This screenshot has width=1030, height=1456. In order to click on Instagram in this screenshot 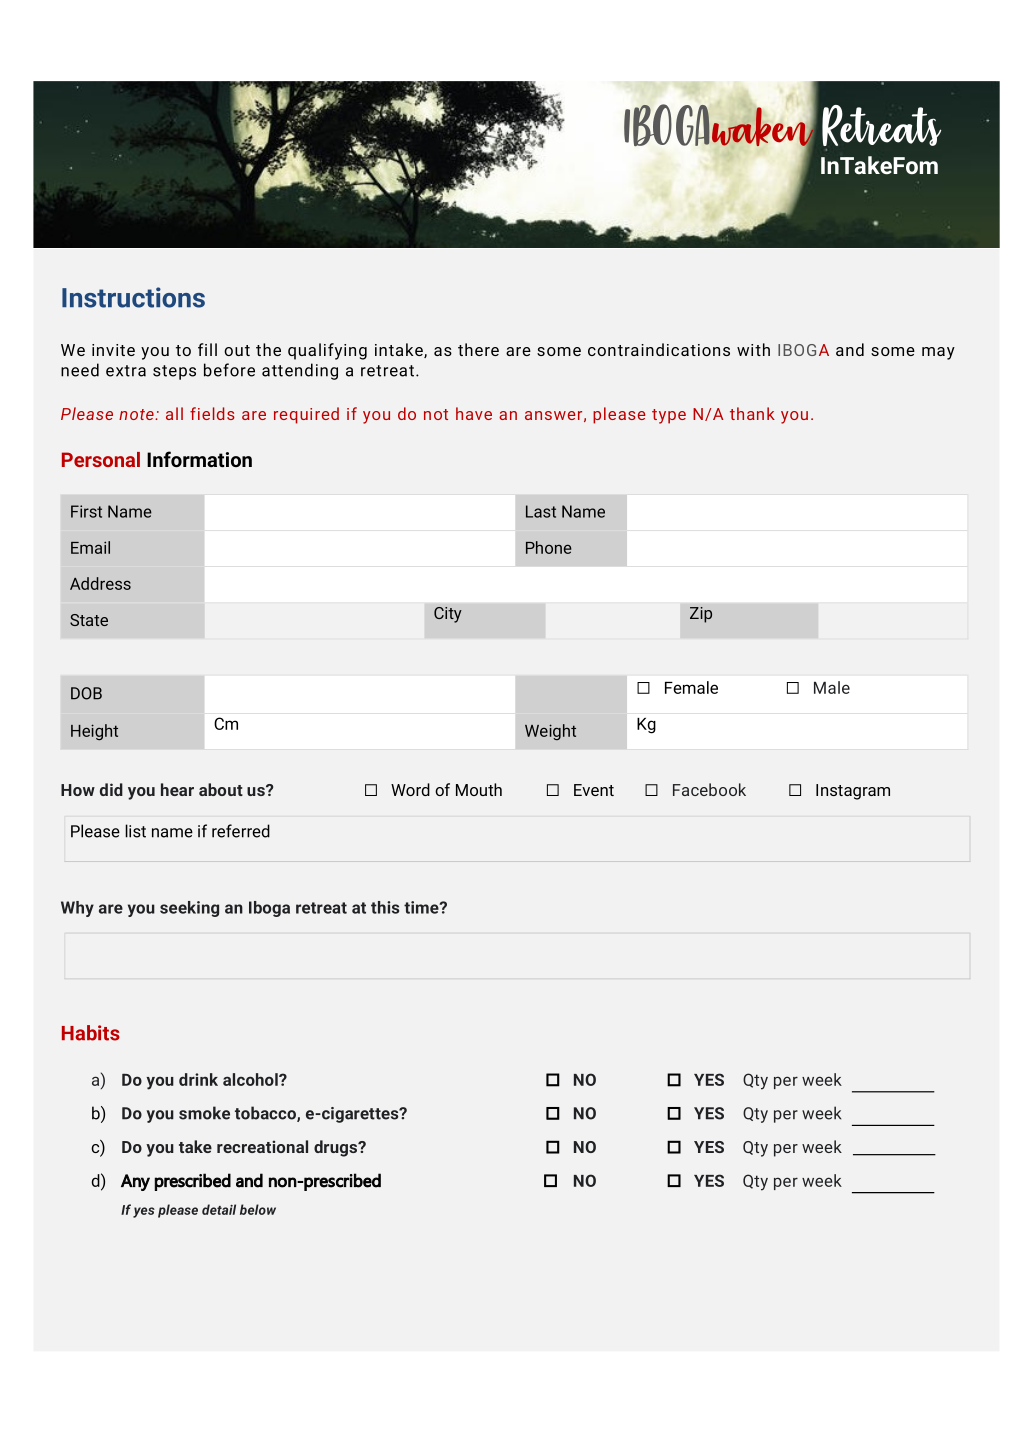, I will do `click(853, 792)`.
